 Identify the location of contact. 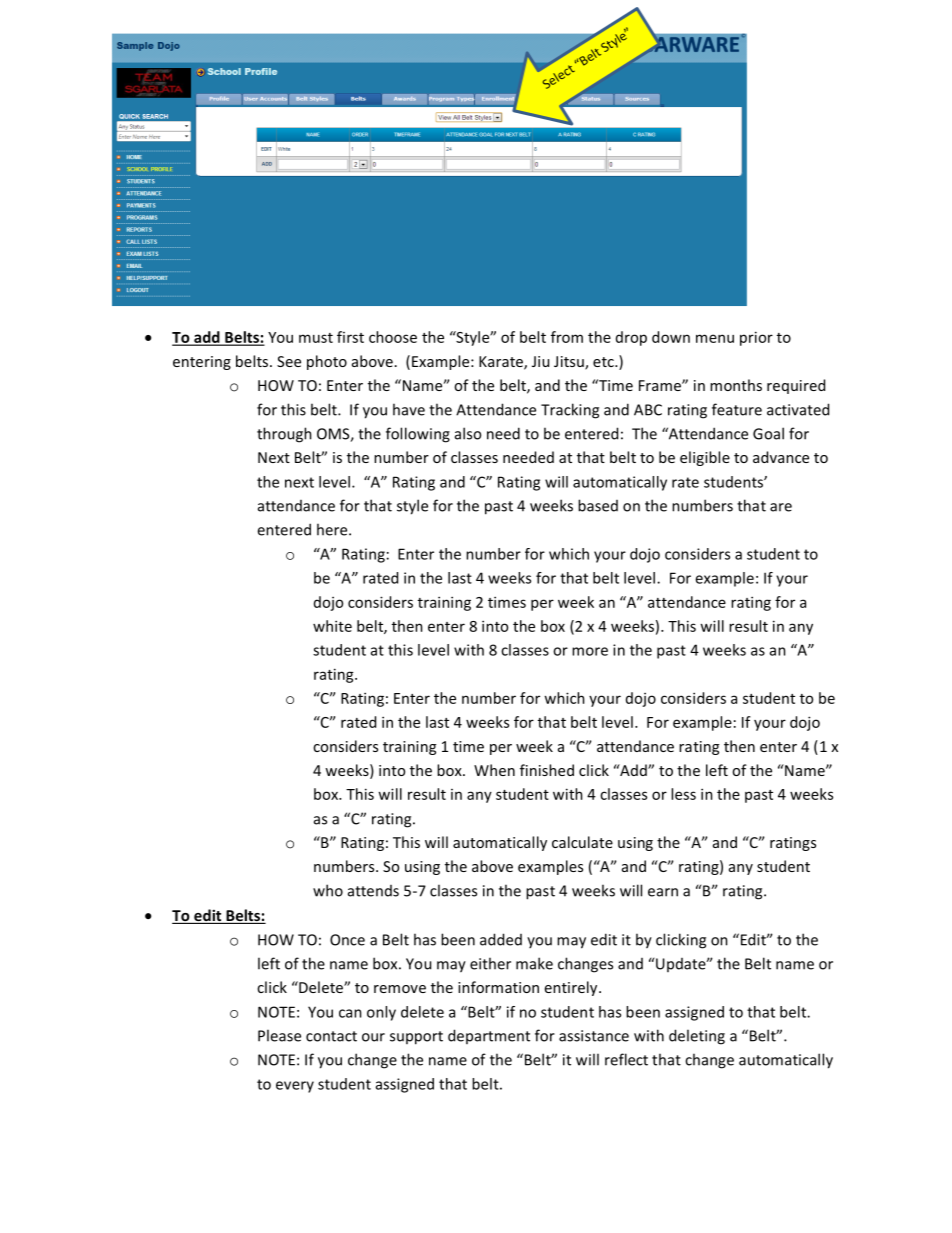
(331, 1036).
